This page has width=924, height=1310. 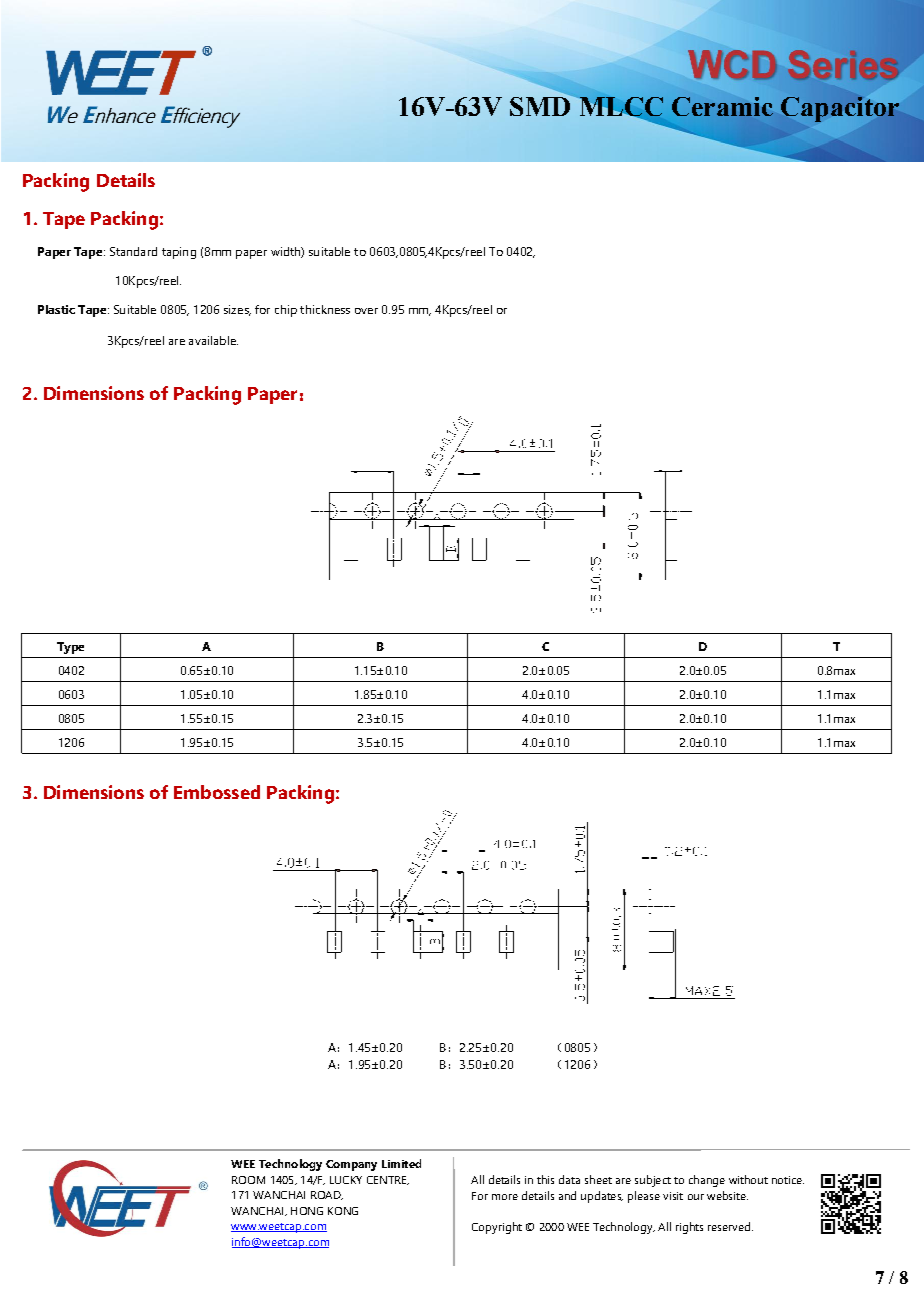 I want to click on HONG, so click(x=307, y=1211).
